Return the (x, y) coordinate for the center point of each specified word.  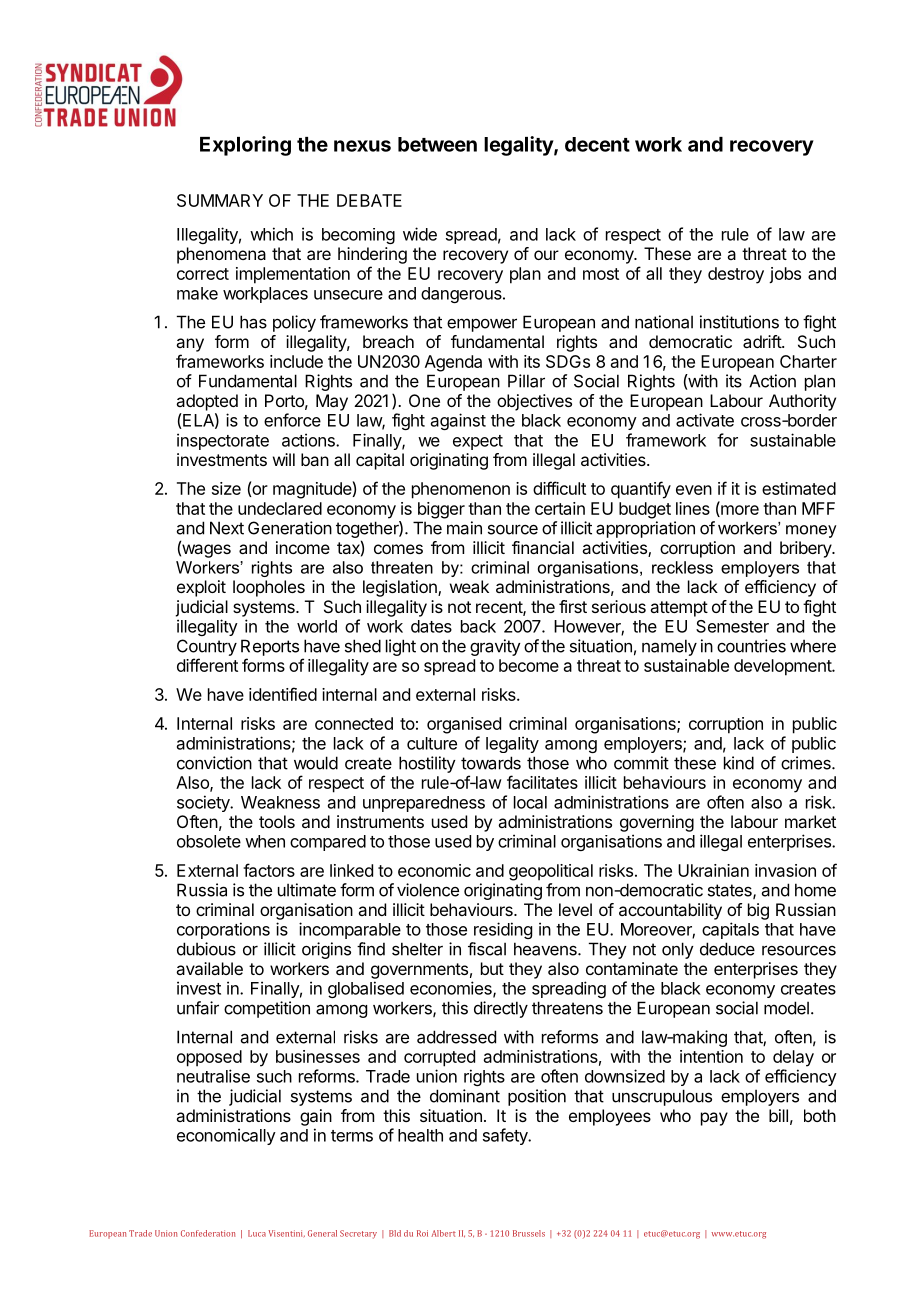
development (783, 667)
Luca (257, 1233)
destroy (736, 275)
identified (283, 694)
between (437, 144)
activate (705, 420)
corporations (223, 930)
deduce (727, 949)
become (529, 665)
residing (503, 930)
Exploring (245, 146)
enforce (292, 420)
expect (478, 442)
